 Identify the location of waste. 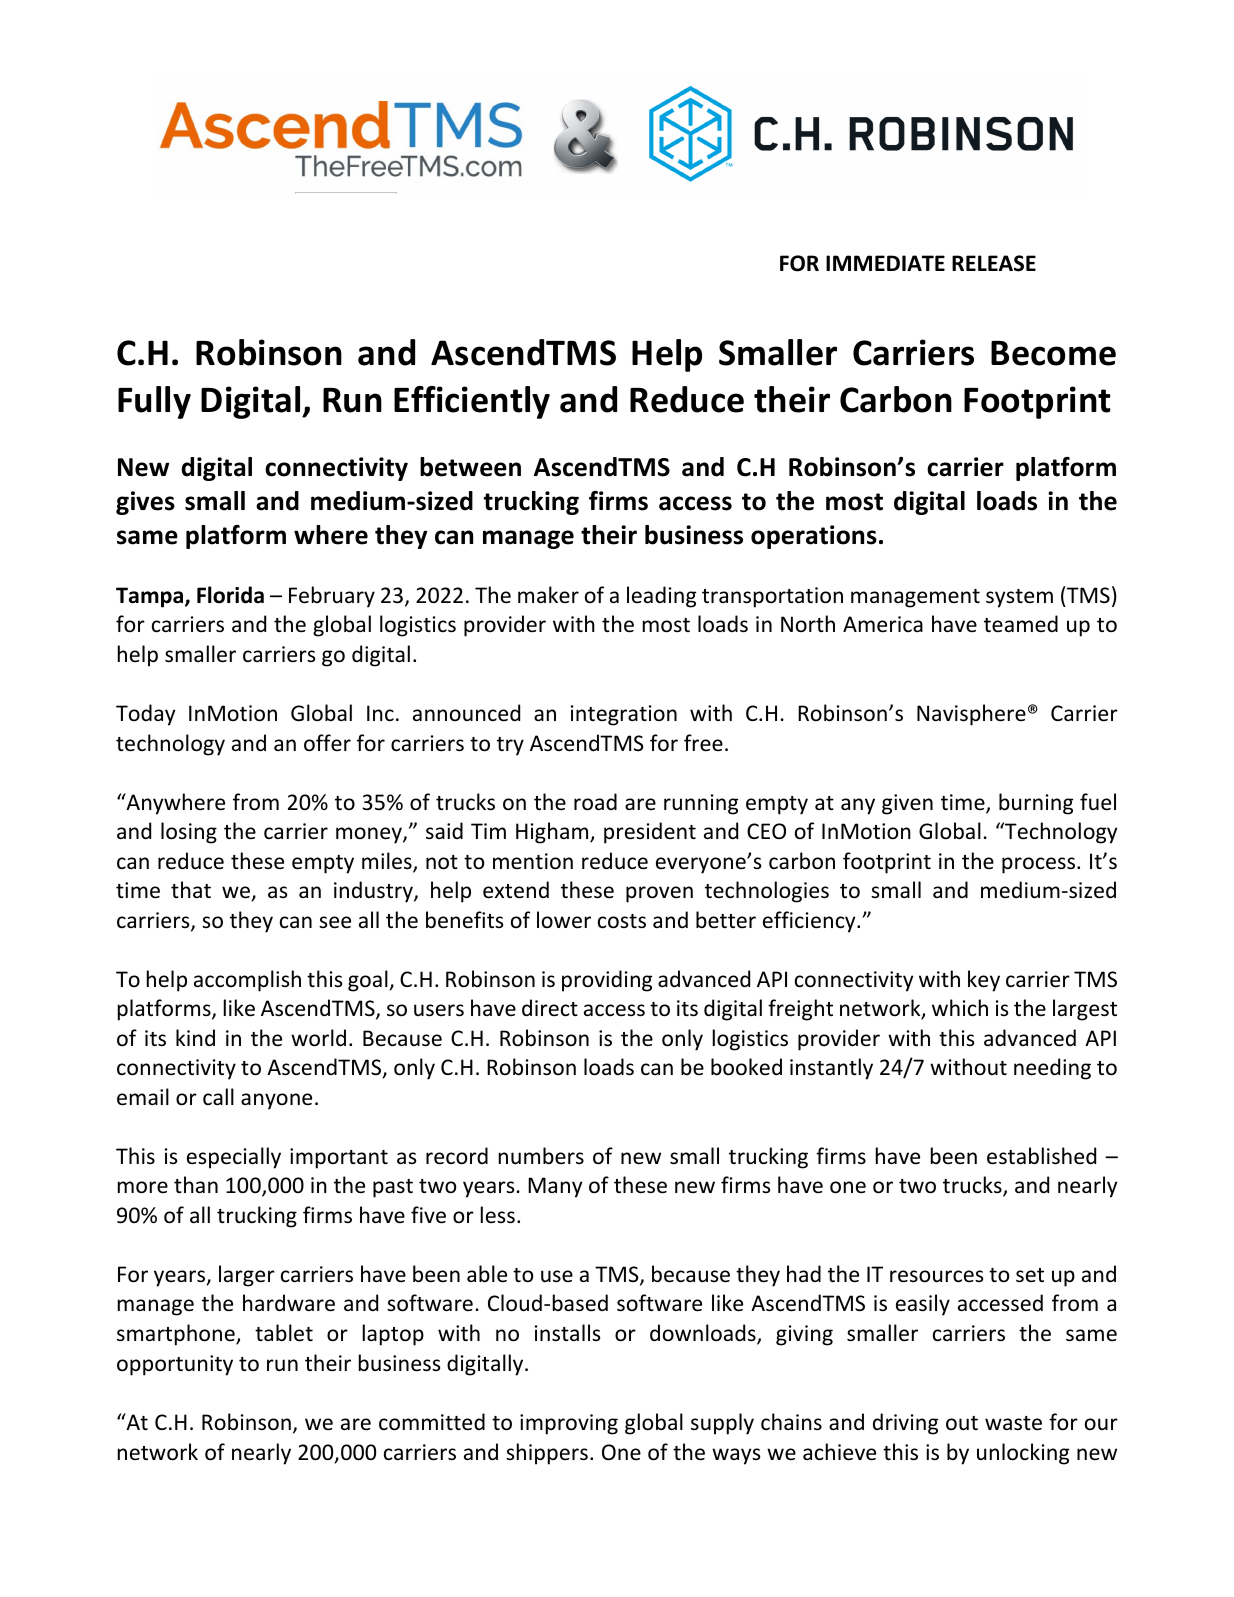
(1013, 1423).
